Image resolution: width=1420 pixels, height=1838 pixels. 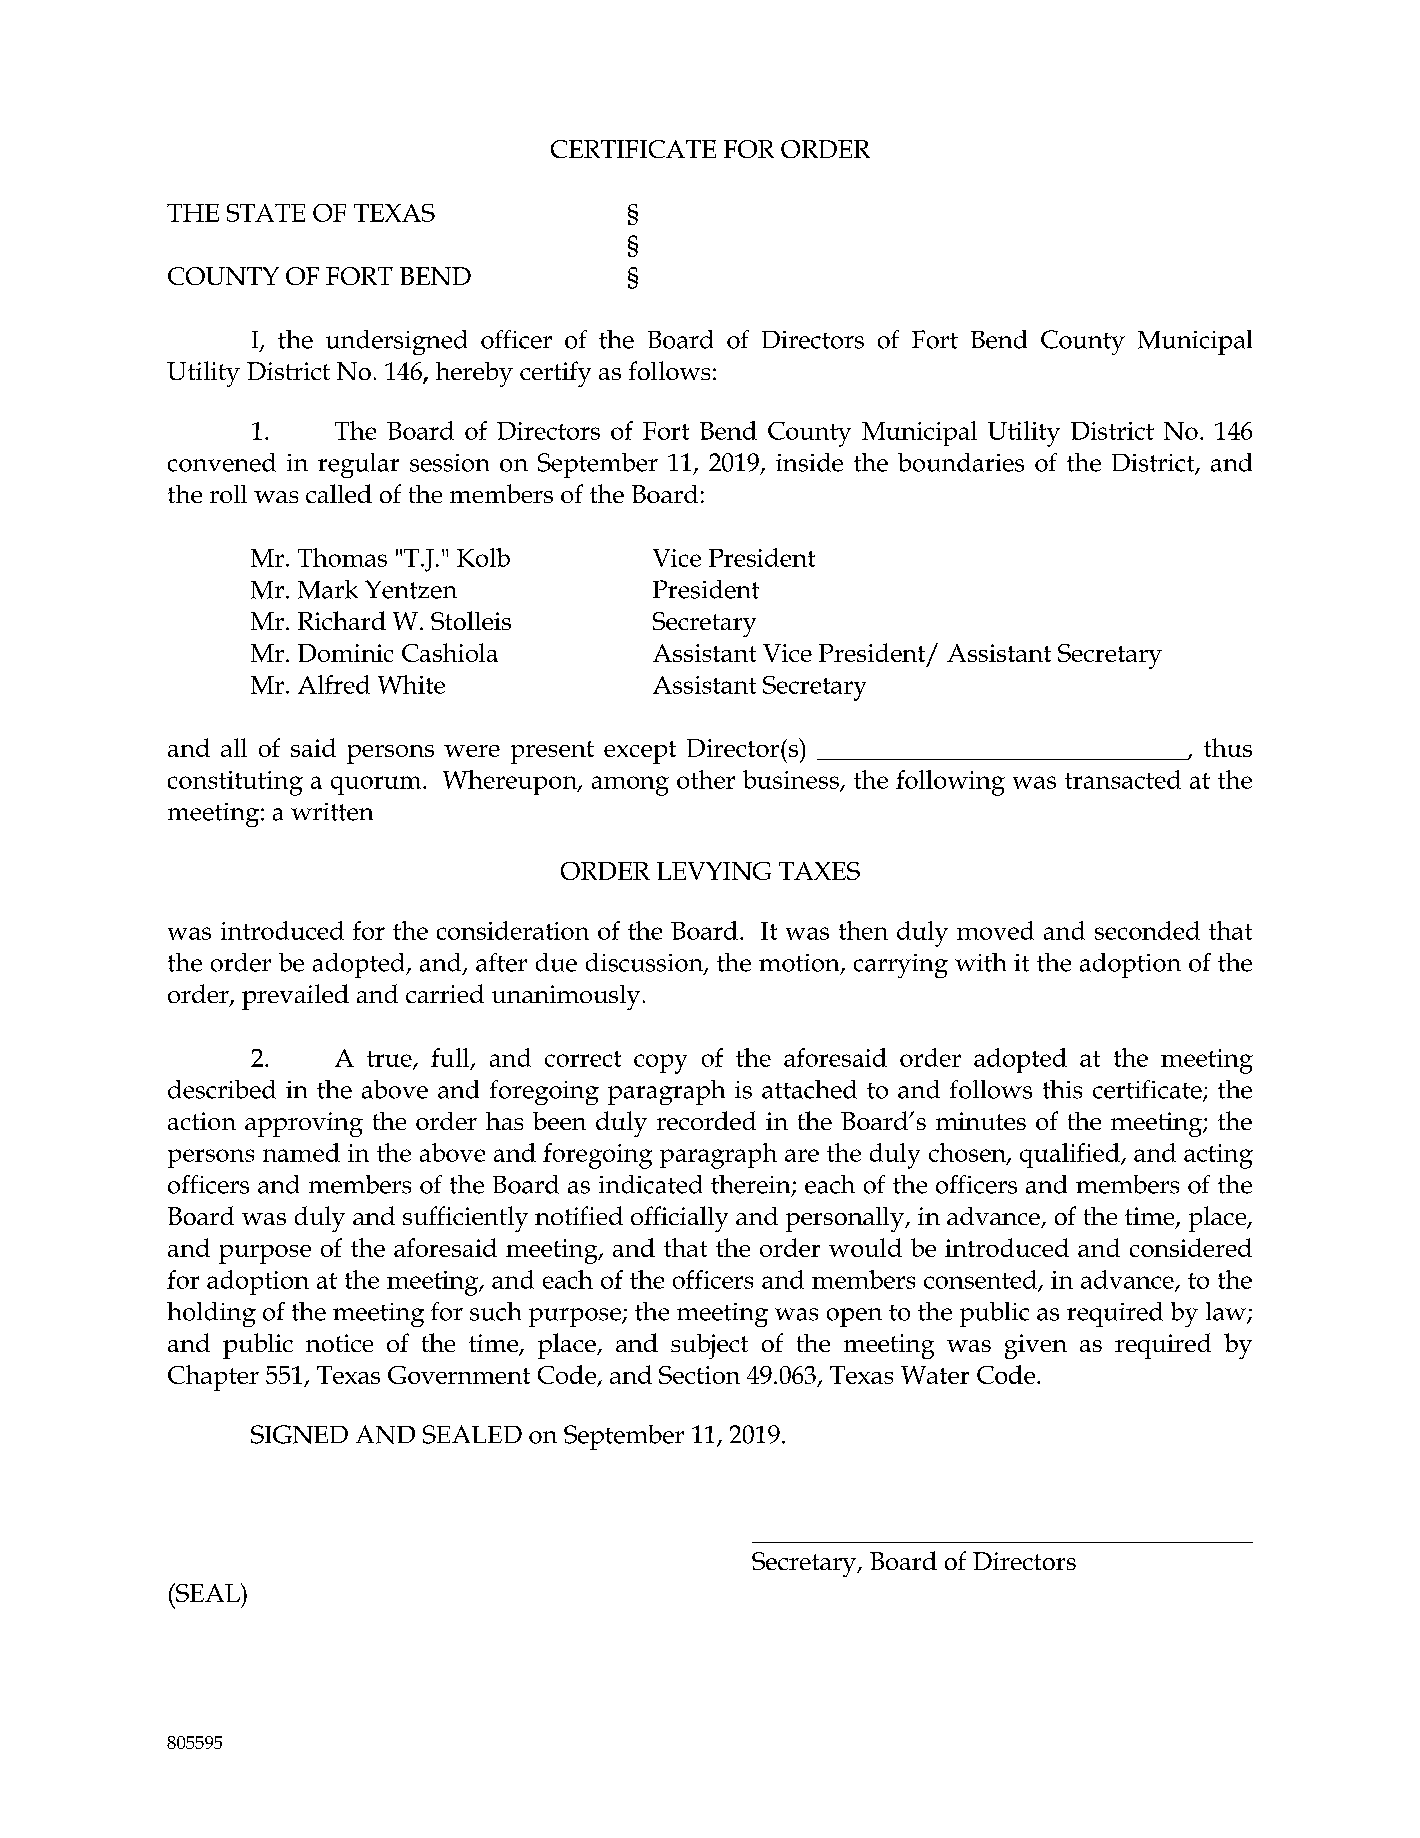 I want to click on transacted, so click(x=1123, y=779).
